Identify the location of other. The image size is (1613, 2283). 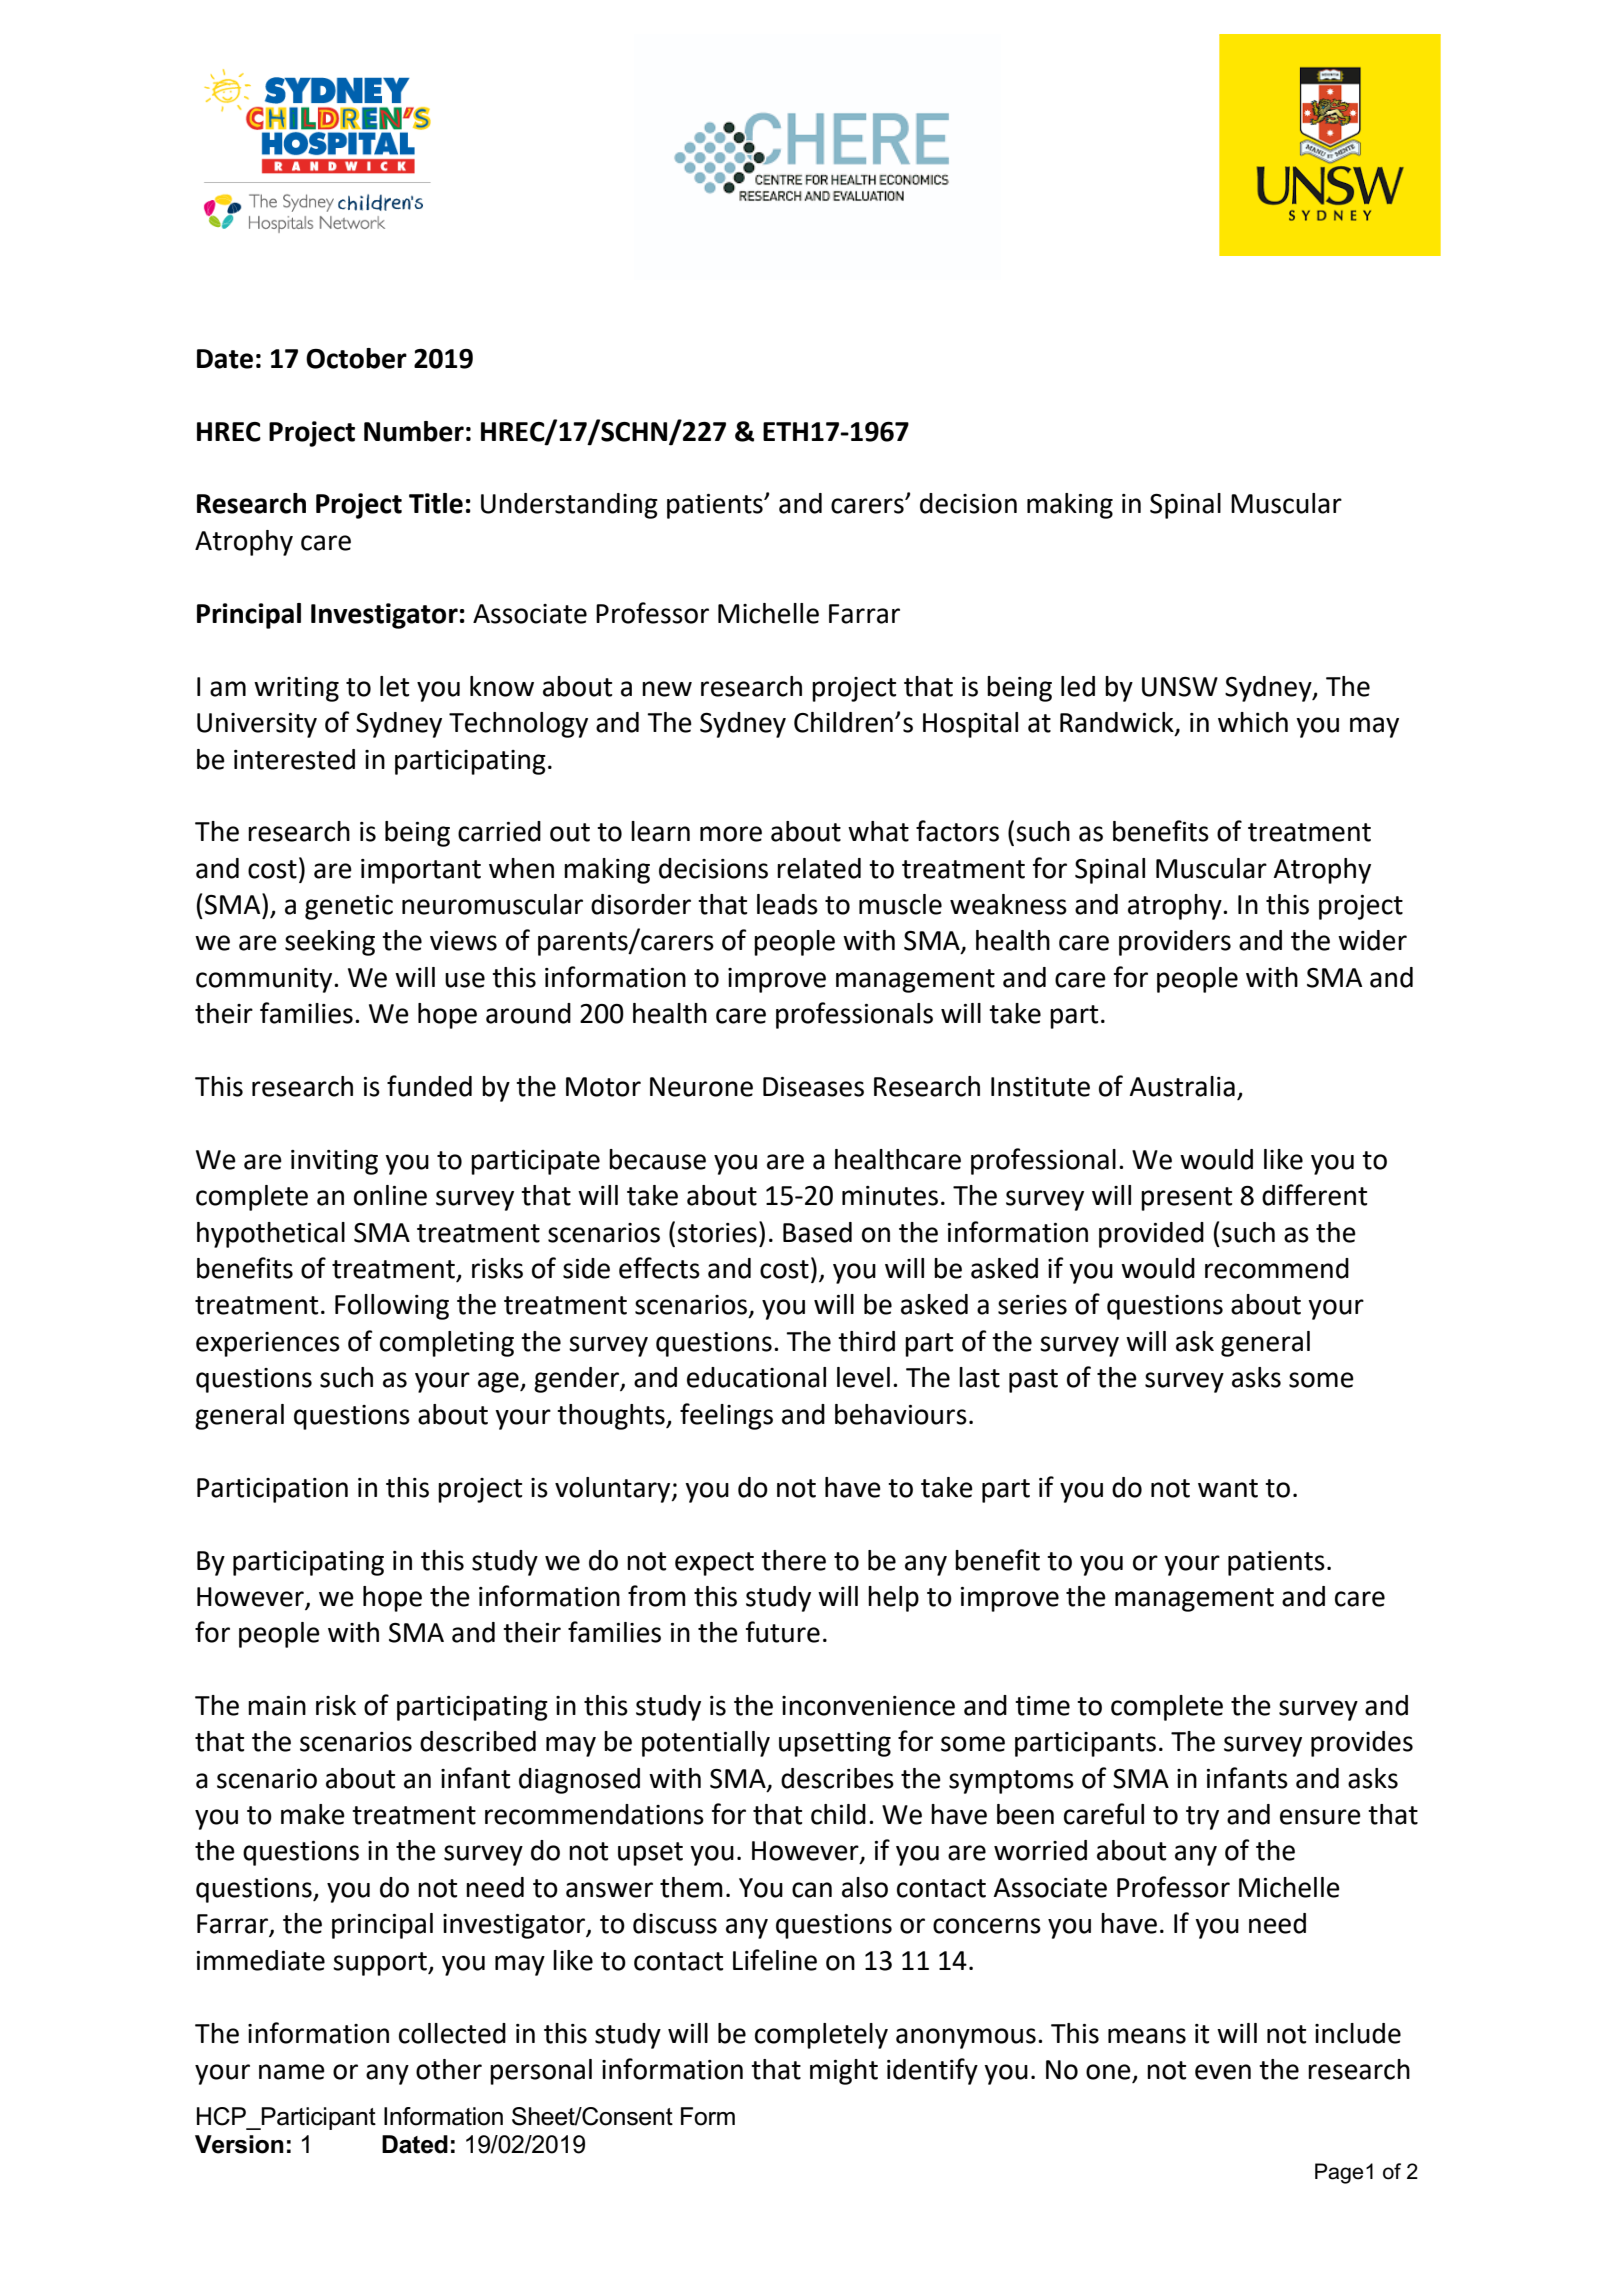
(449, 2069).
